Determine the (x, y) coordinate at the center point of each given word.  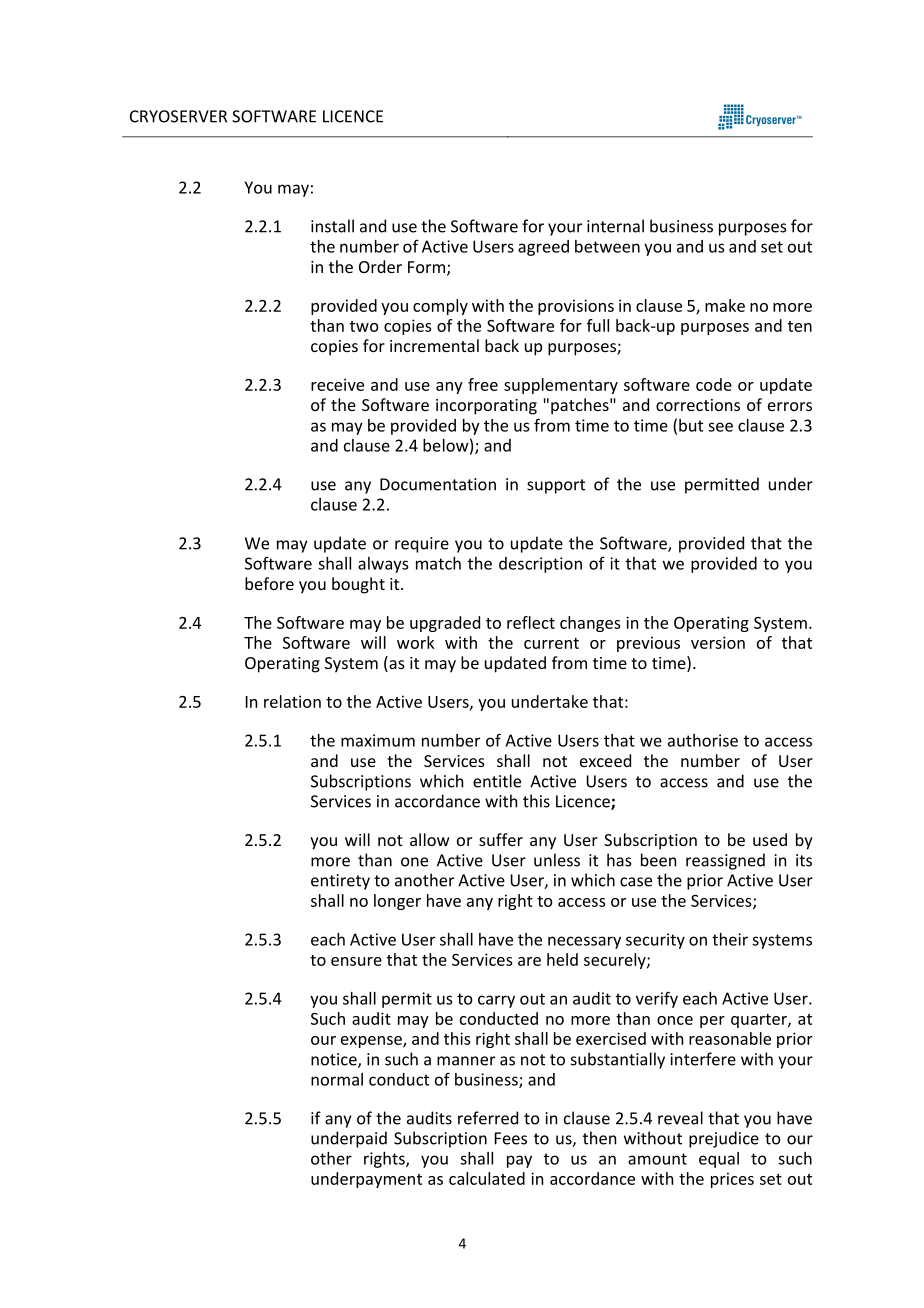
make (725, 305)
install (332, 226)
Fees (511, 1138)
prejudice (724, 1139)
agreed (543, 248)
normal (337, 1079)
